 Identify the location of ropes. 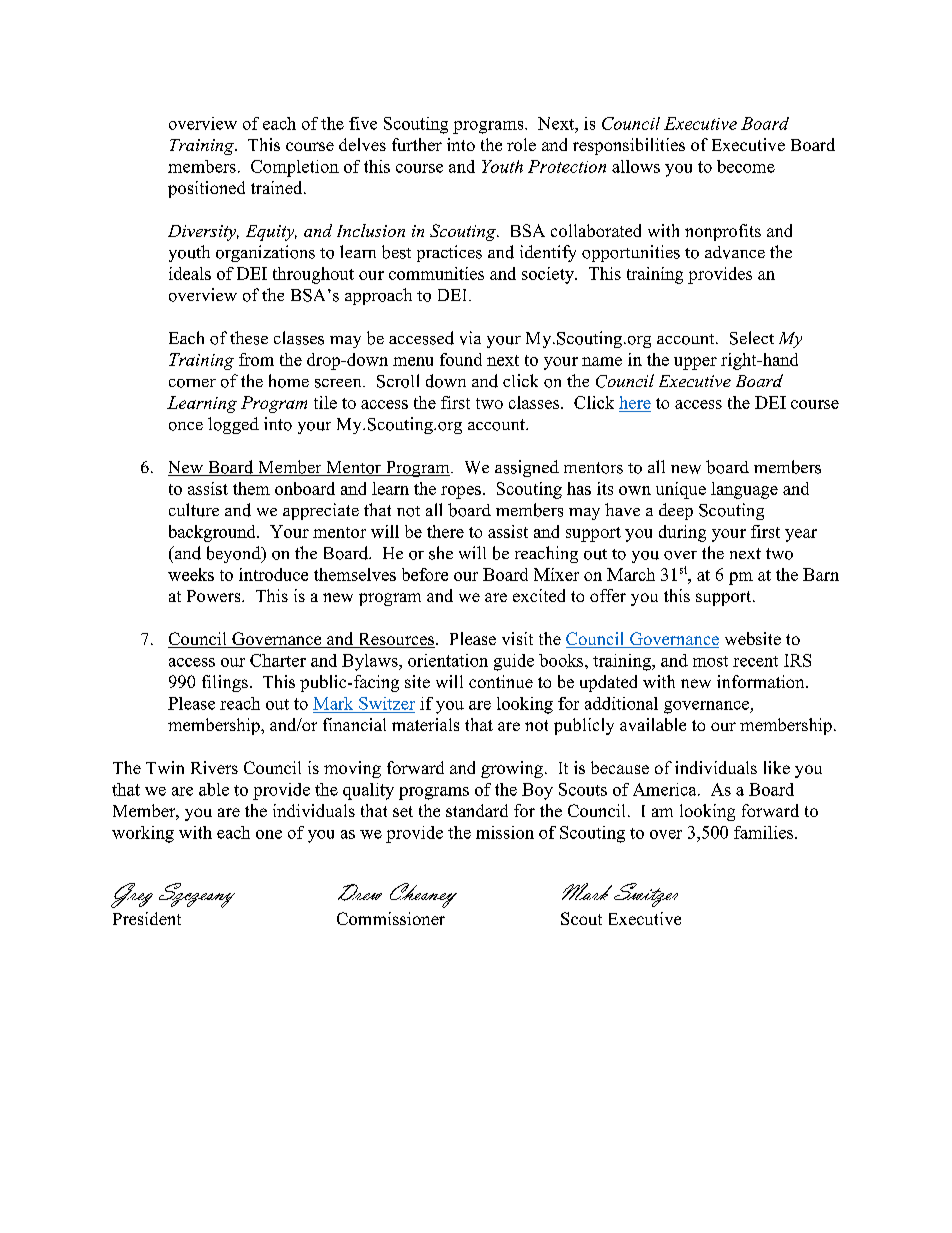
(461, 492).
